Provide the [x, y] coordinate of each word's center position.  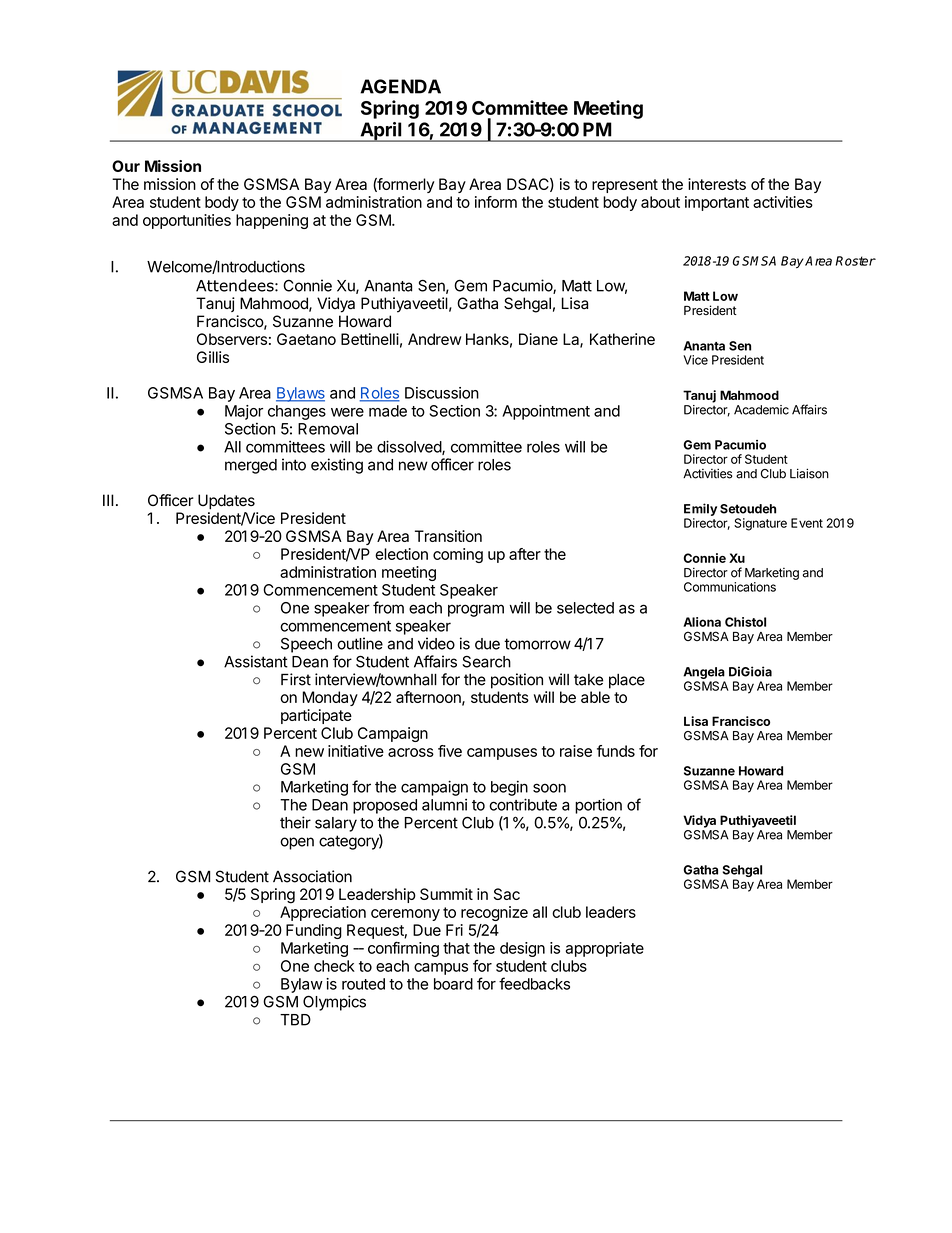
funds [616, 751]
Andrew [435, 339]
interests [717, 184]
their [295, 822]
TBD [295, 1020]
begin [509, 788]
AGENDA [400, 86]
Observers [232, 339]
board [453, 984]
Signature [760, 524]
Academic [761, 410]
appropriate [605, 949]
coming [458, 555]
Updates [226, 502]
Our [126, 166]
